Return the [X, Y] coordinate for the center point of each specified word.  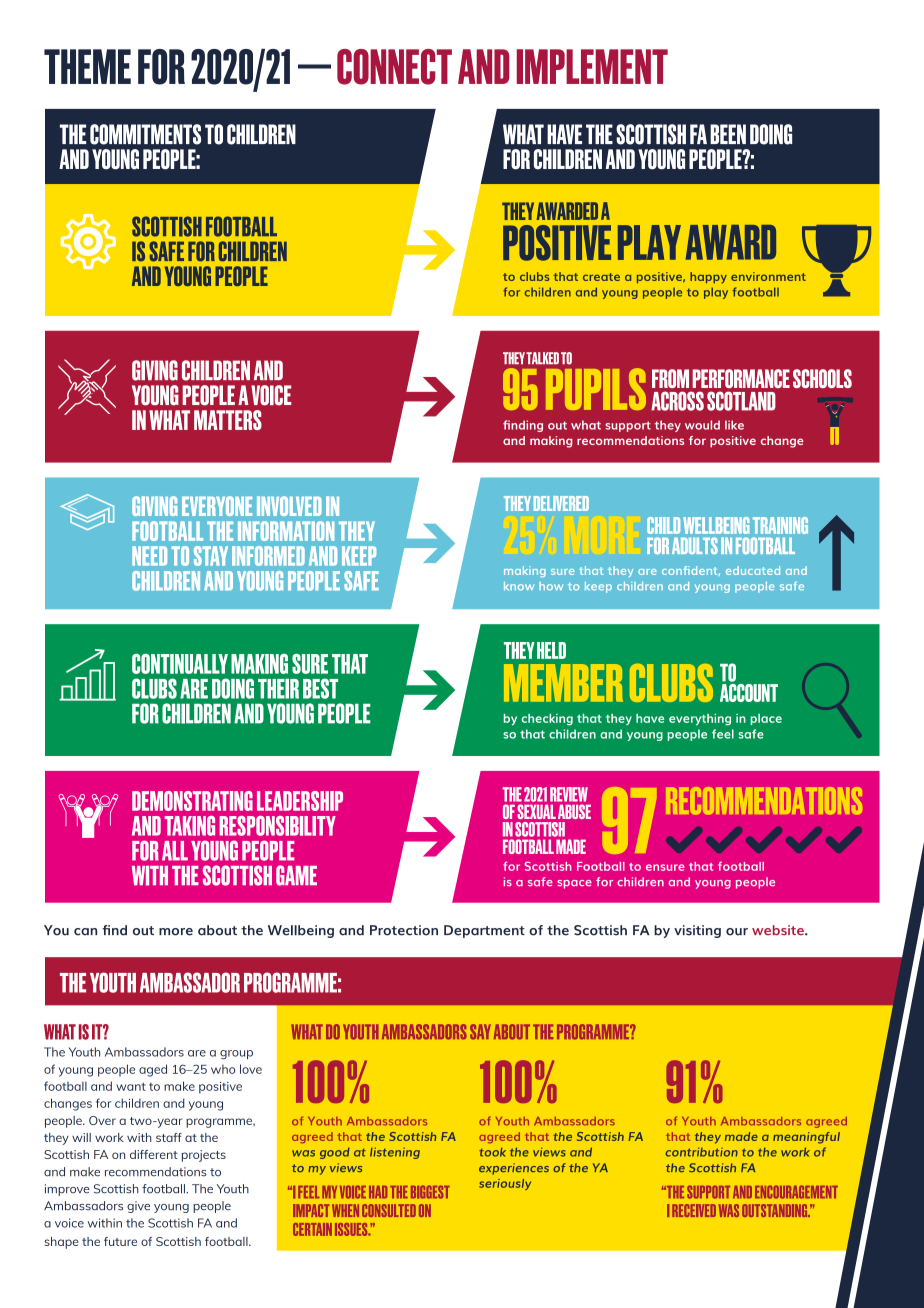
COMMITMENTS [145, 134]
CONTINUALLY [180, 664]
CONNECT [394, 67]
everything [700, 720]
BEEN [728, 134]
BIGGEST [430, 1192]
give [138, 1207]
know [519, 586]
